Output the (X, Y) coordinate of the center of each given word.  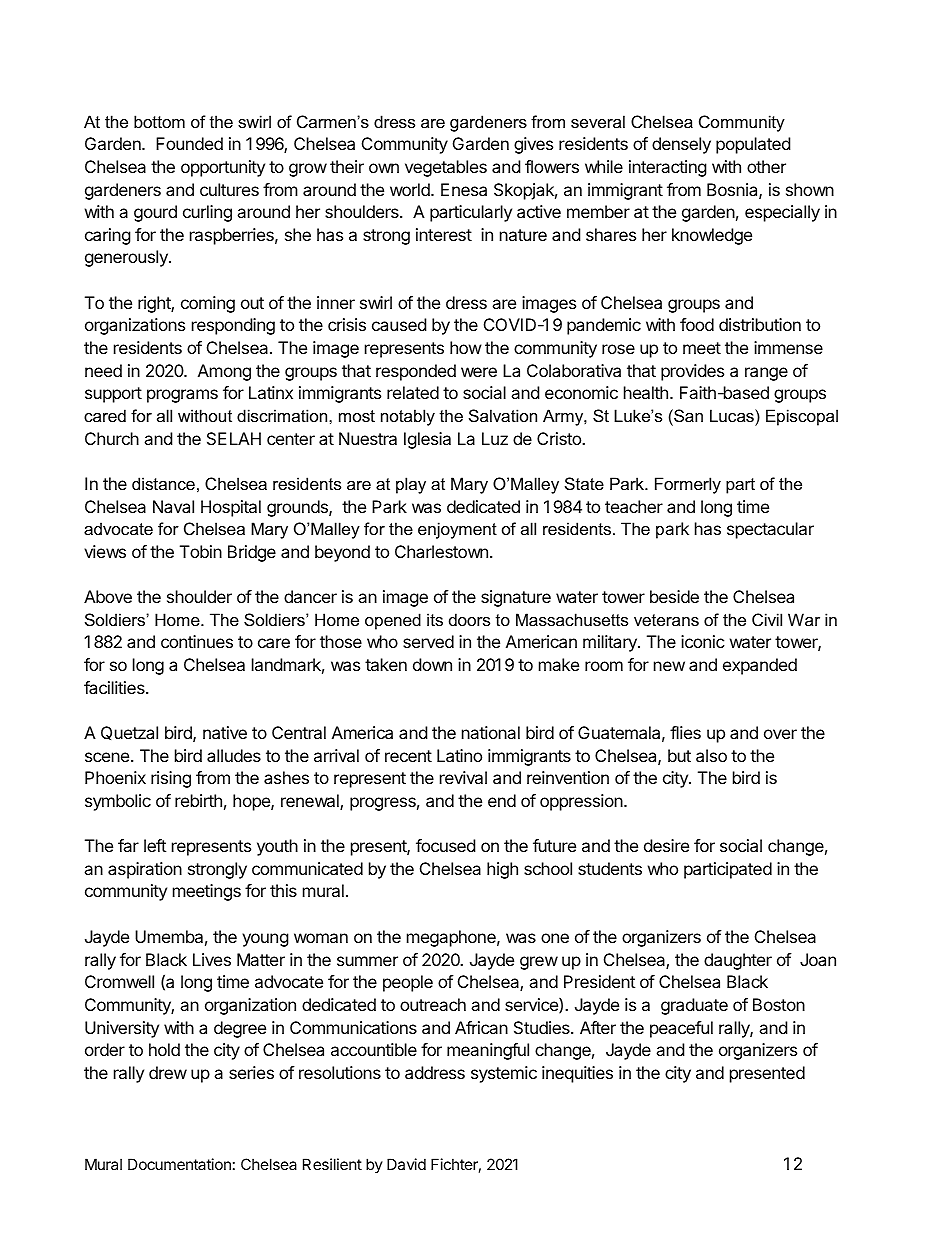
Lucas (733, 415)
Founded (189, 143)
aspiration (145, 870)
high (502, 870)
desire (666, 845)
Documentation (179, 1164)
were (479, 372)
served (428, 641)
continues (197, 641)
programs (182, 396)
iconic (703, 641)
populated (753, 145)
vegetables (446, 168)
